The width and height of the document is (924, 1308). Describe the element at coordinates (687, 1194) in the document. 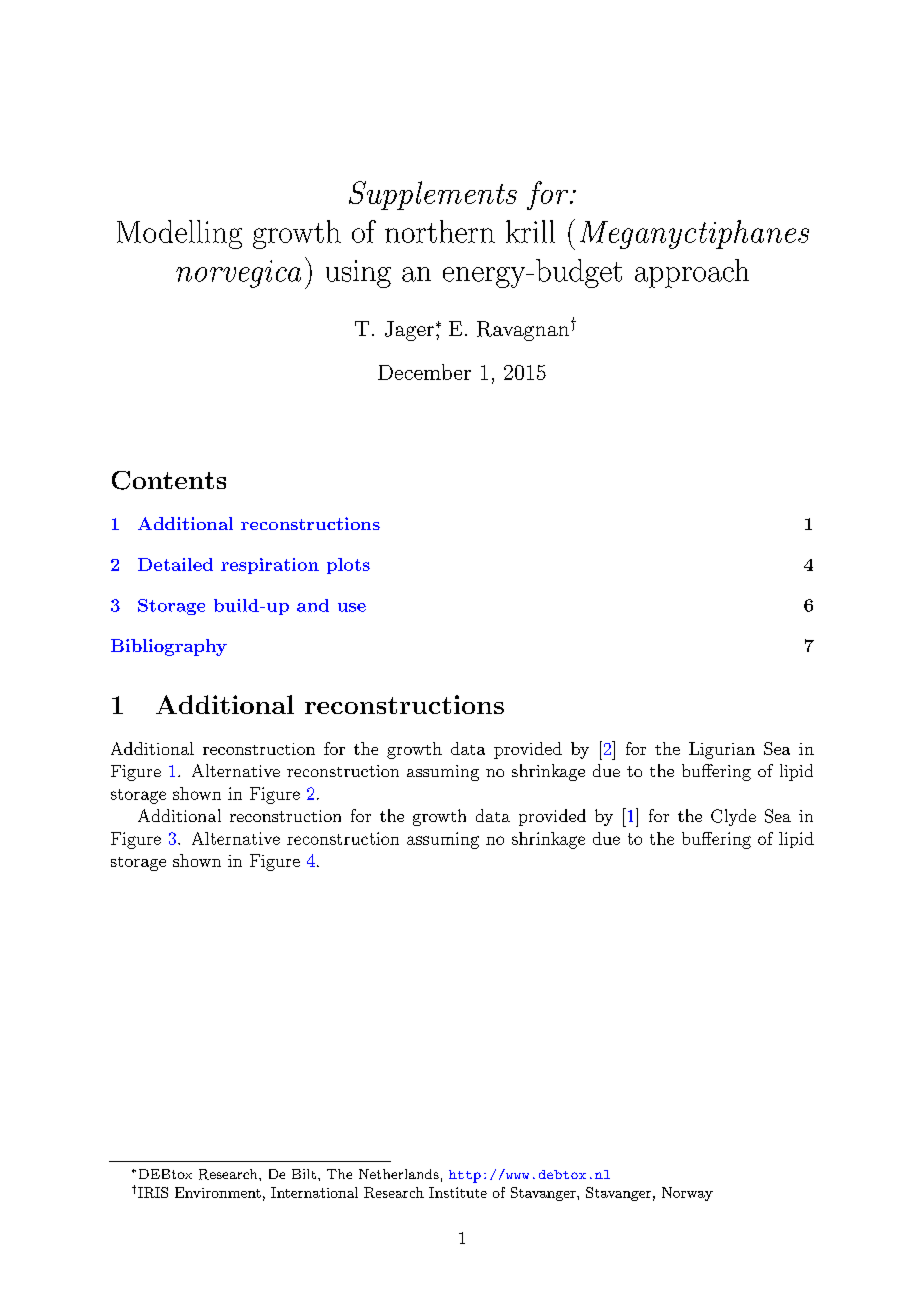

I see `Norway` at that location.
